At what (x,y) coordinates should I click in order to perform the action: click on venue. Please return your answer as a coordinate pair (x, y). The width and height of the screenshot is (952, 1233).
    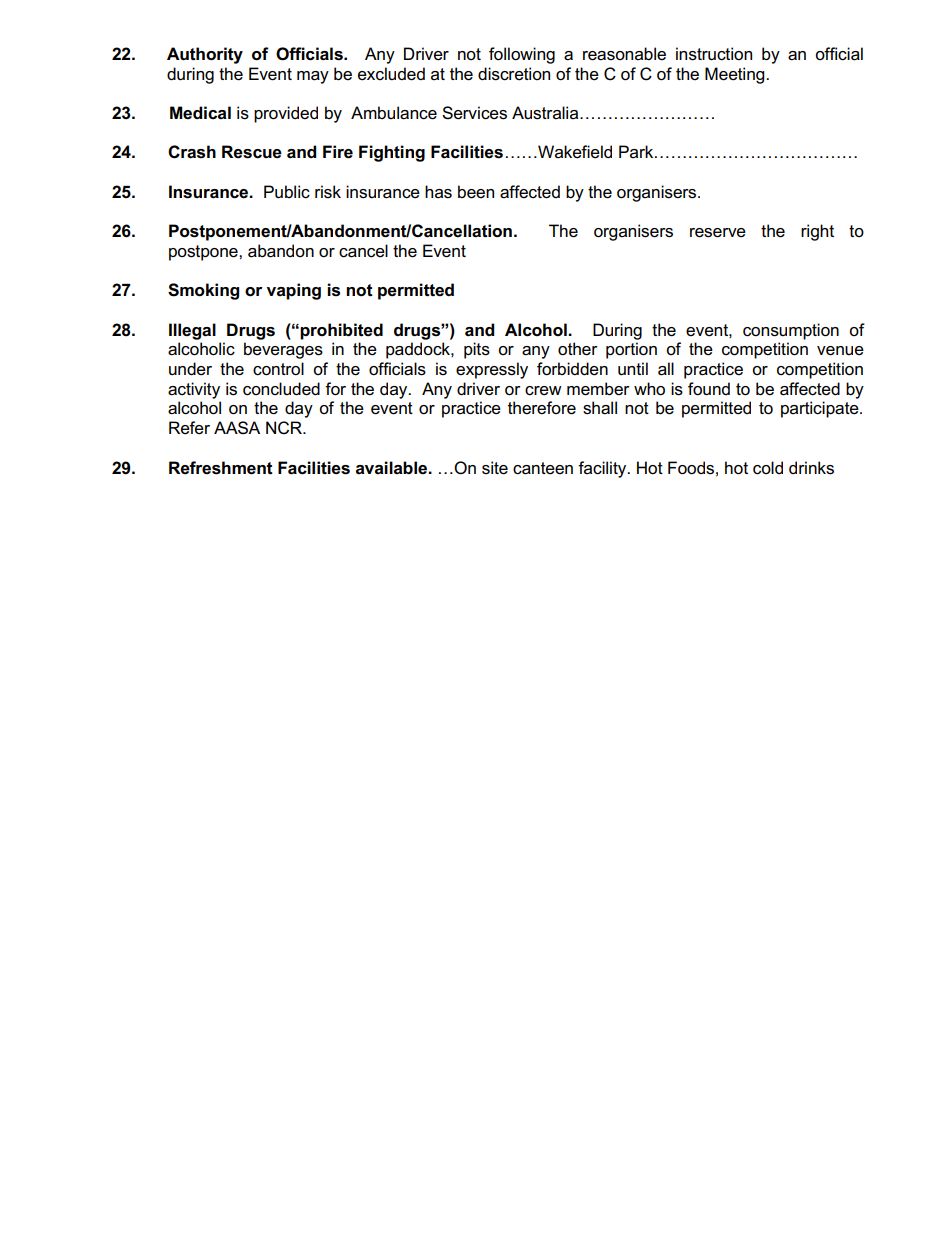
    Looking at the image, I should click on (840, 351).
